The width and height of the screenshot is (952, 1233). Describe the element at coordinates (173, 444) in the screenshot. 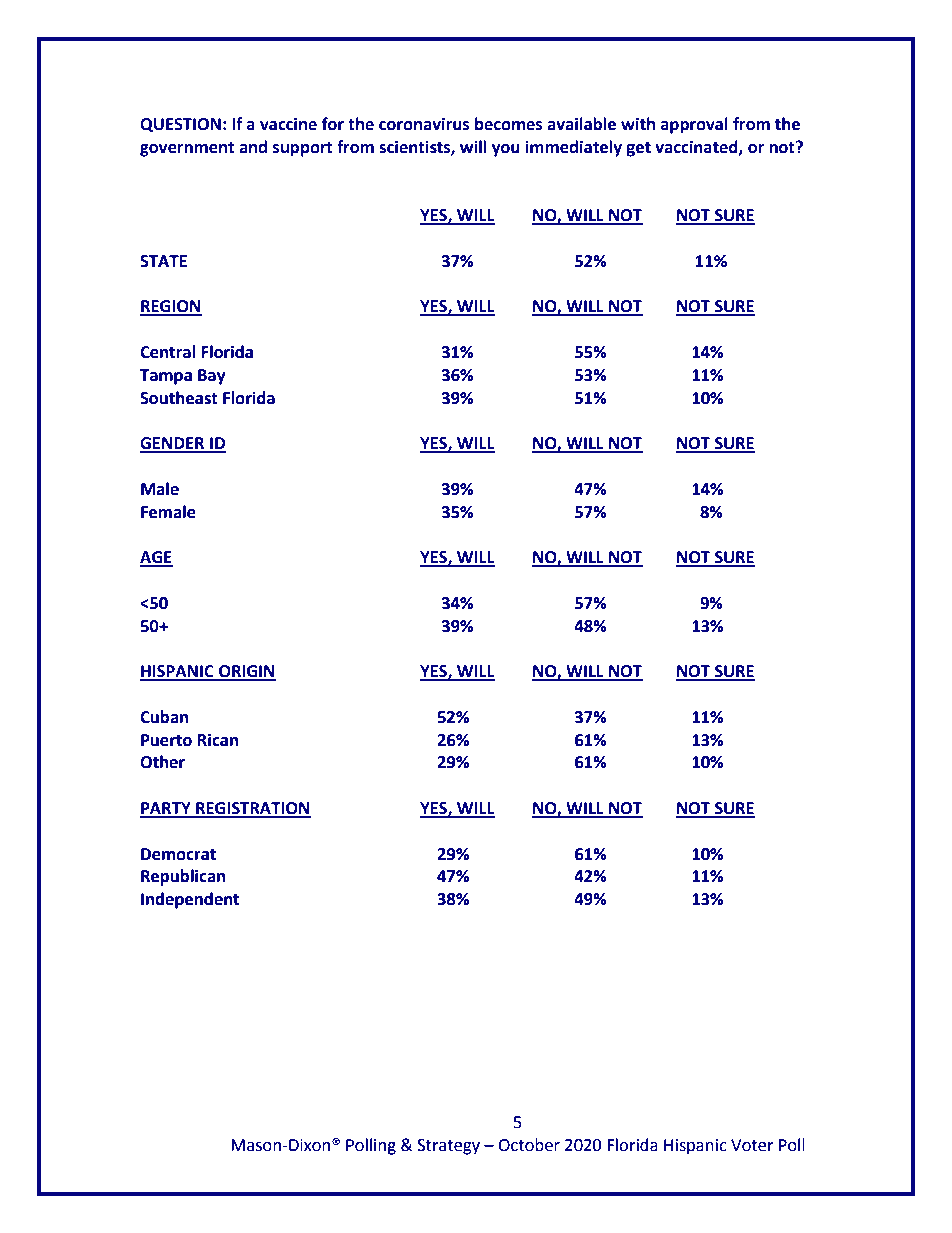

I see `GENDER` at that location.
